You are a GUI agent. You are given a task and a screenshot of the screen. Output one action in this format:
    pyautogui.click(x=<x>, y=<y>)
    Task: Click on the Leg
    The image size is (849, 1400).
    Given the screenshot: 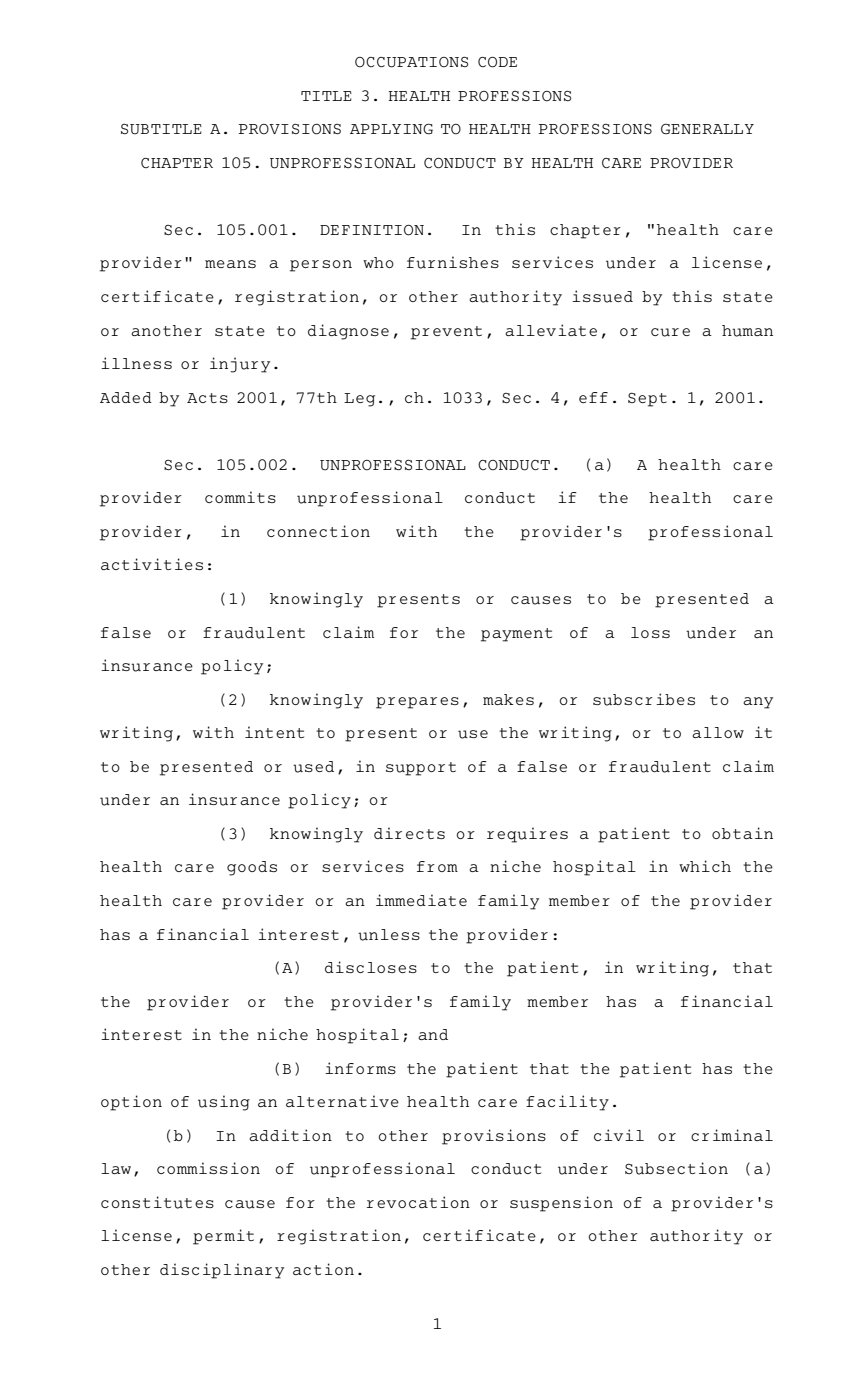 What is the action you would take?
    pyautogui.click(x=359, y=400)
